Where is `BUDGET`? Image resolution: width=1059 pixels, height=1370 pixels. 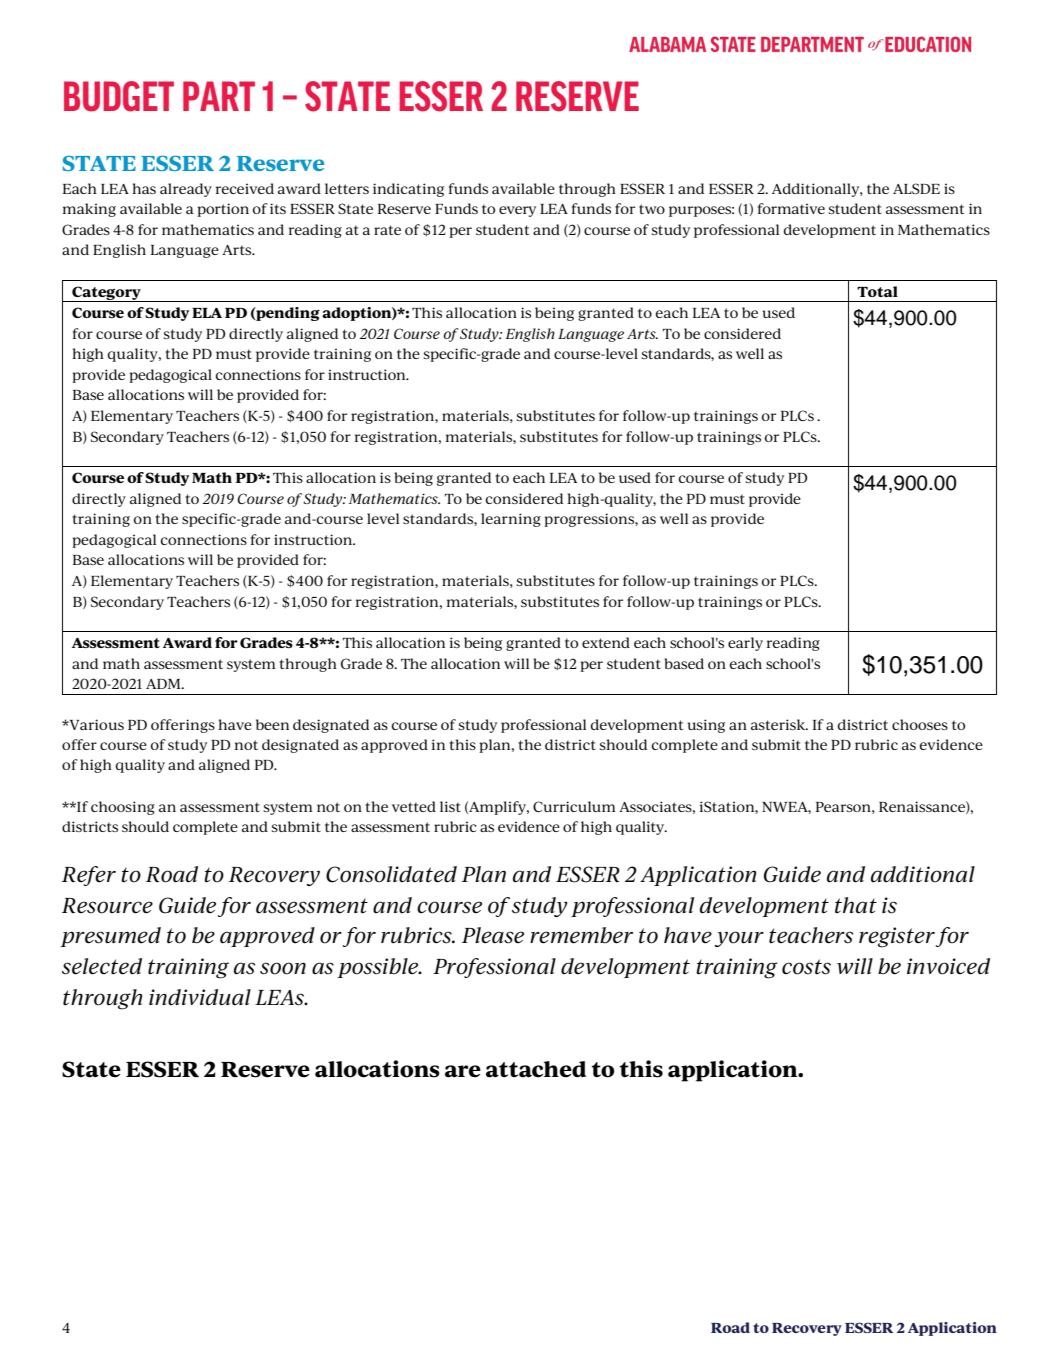
BUDGET is located at coordinates (119, 96).
